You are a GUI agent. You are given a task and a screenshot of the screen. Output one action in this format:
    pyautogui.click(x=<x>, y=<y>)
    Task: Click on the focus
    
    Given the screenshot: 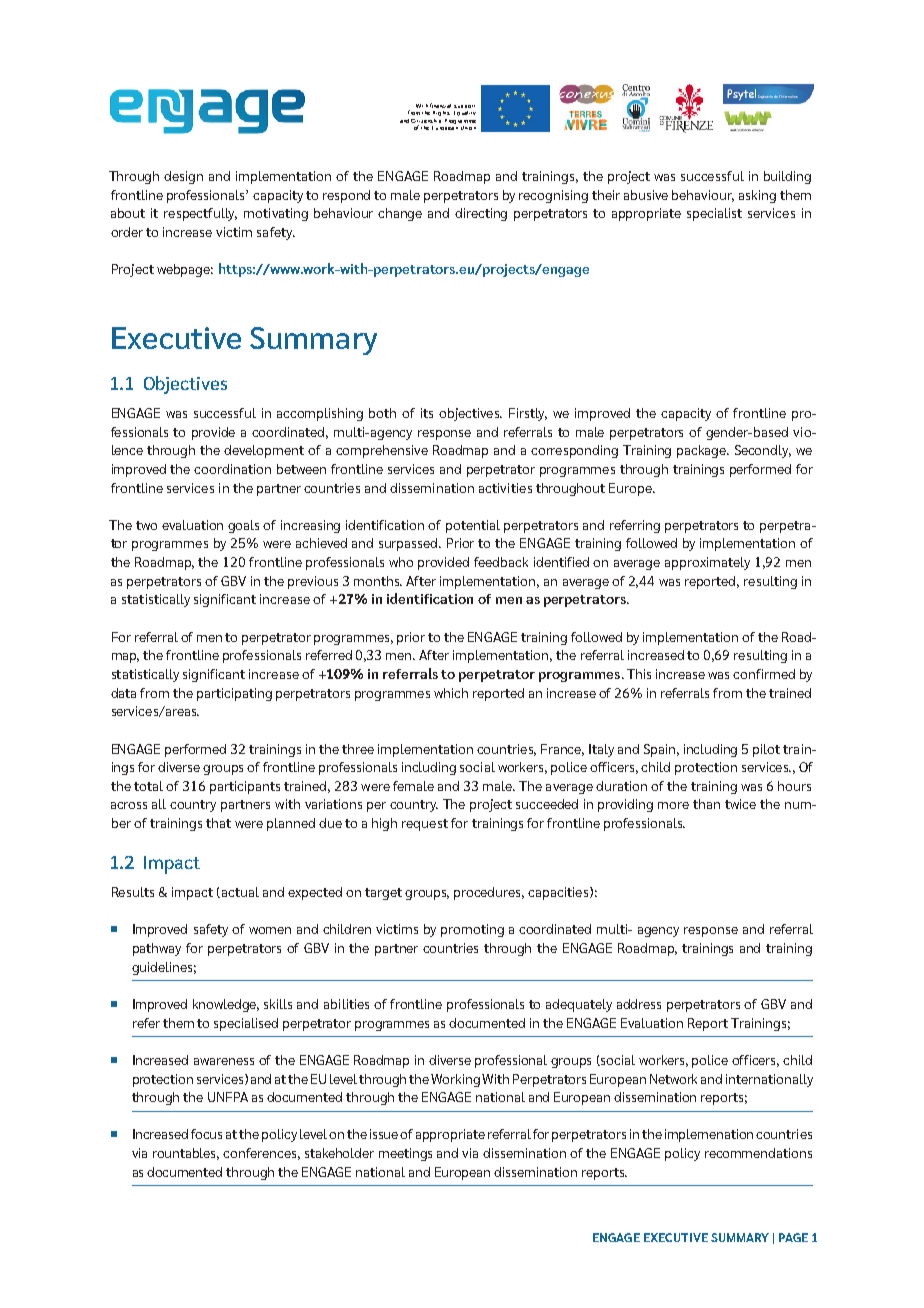 What is the action you would take?
    pyautogui.click(x=206, y=1134)
